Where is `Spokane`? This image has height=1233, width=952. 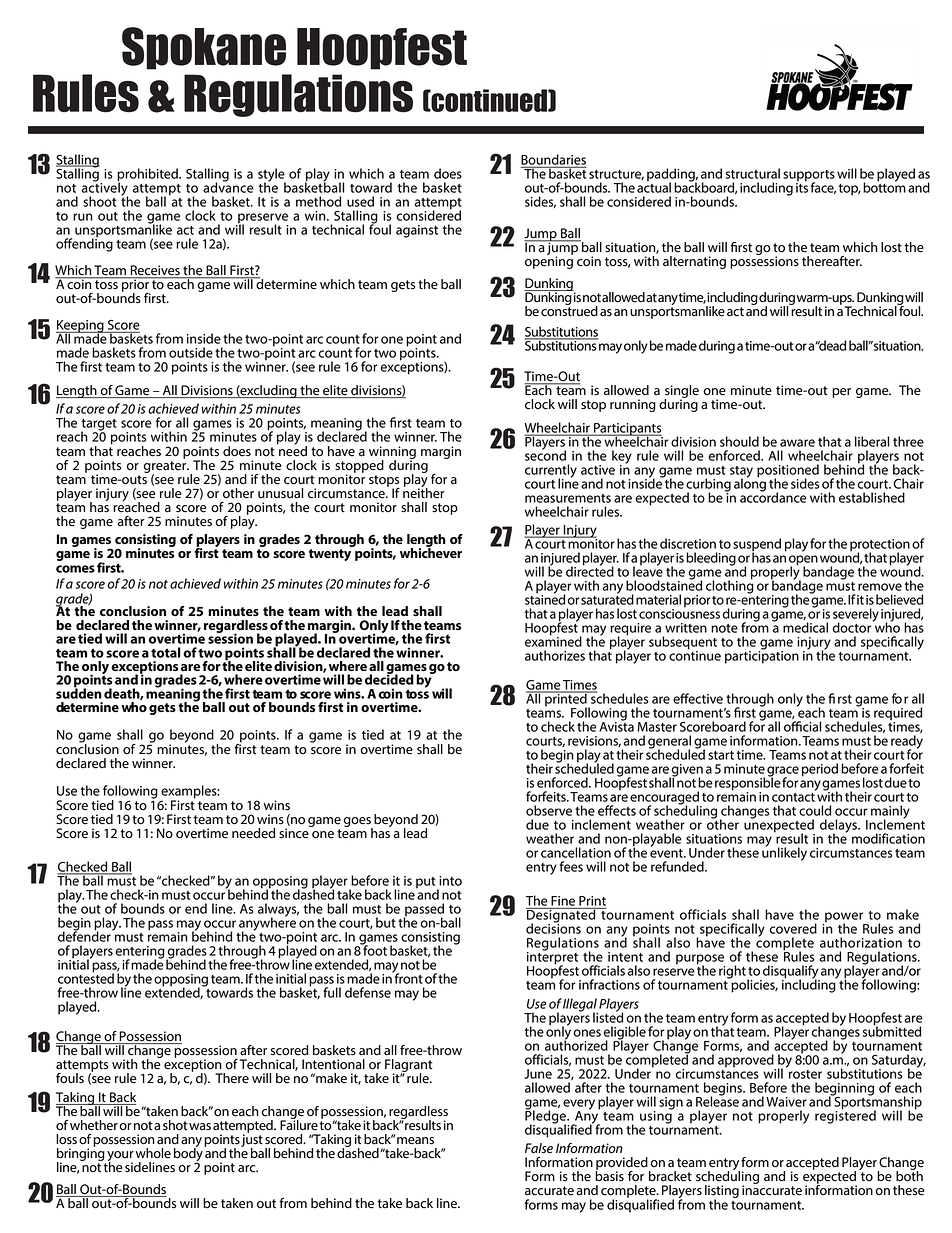
Spokane is located at coordinates (204, 48).
